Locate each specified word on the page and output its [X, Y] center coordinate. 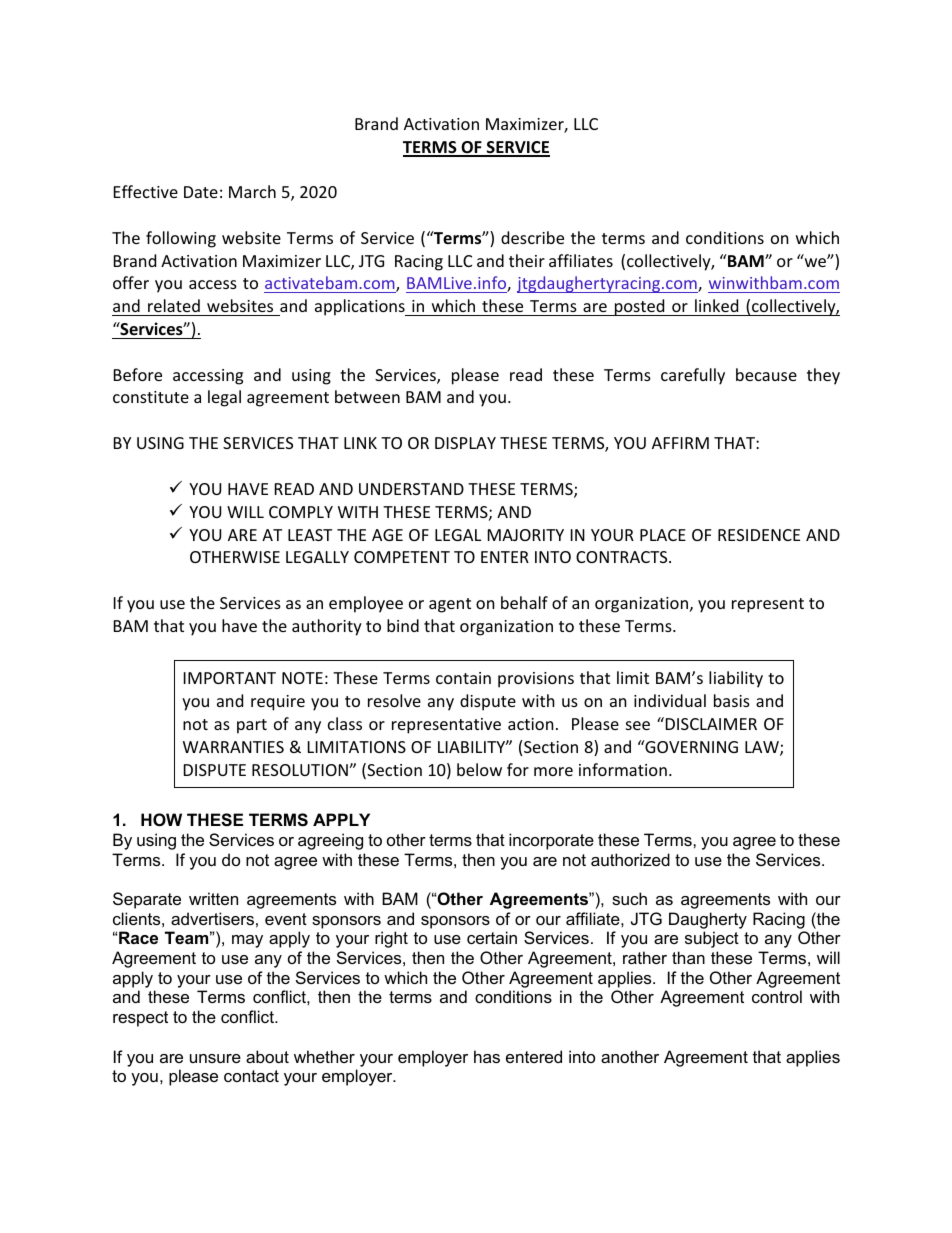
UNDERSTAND [411, 489]
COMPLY [301, 512]
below [479, 769]
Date [201, 192]
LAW [763, 748]
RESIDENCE [759, 535]
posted [639, 307]
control [777, 996]
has [487, 1056]
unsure [215, 1058]
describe [532, 237]
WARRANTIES [233, 747]
